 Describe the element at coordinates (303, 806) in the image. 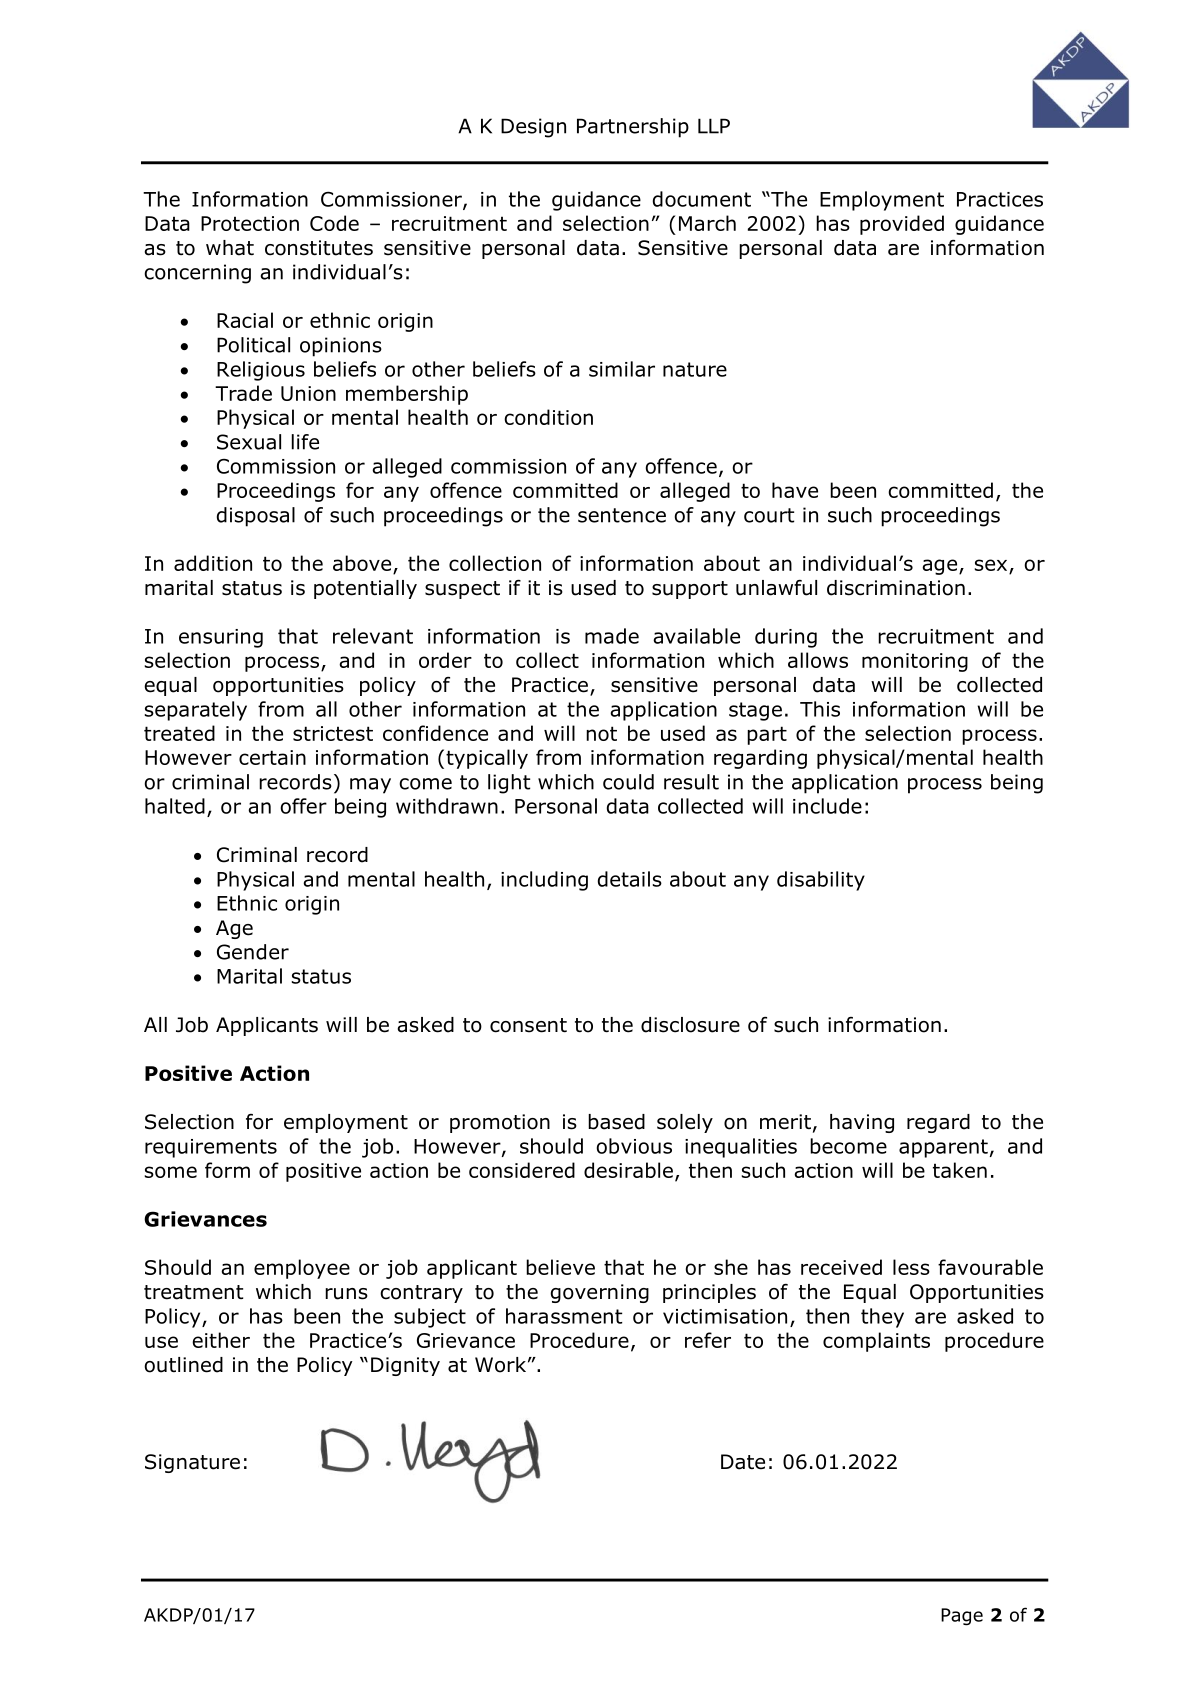

I see `offer` at that location.
